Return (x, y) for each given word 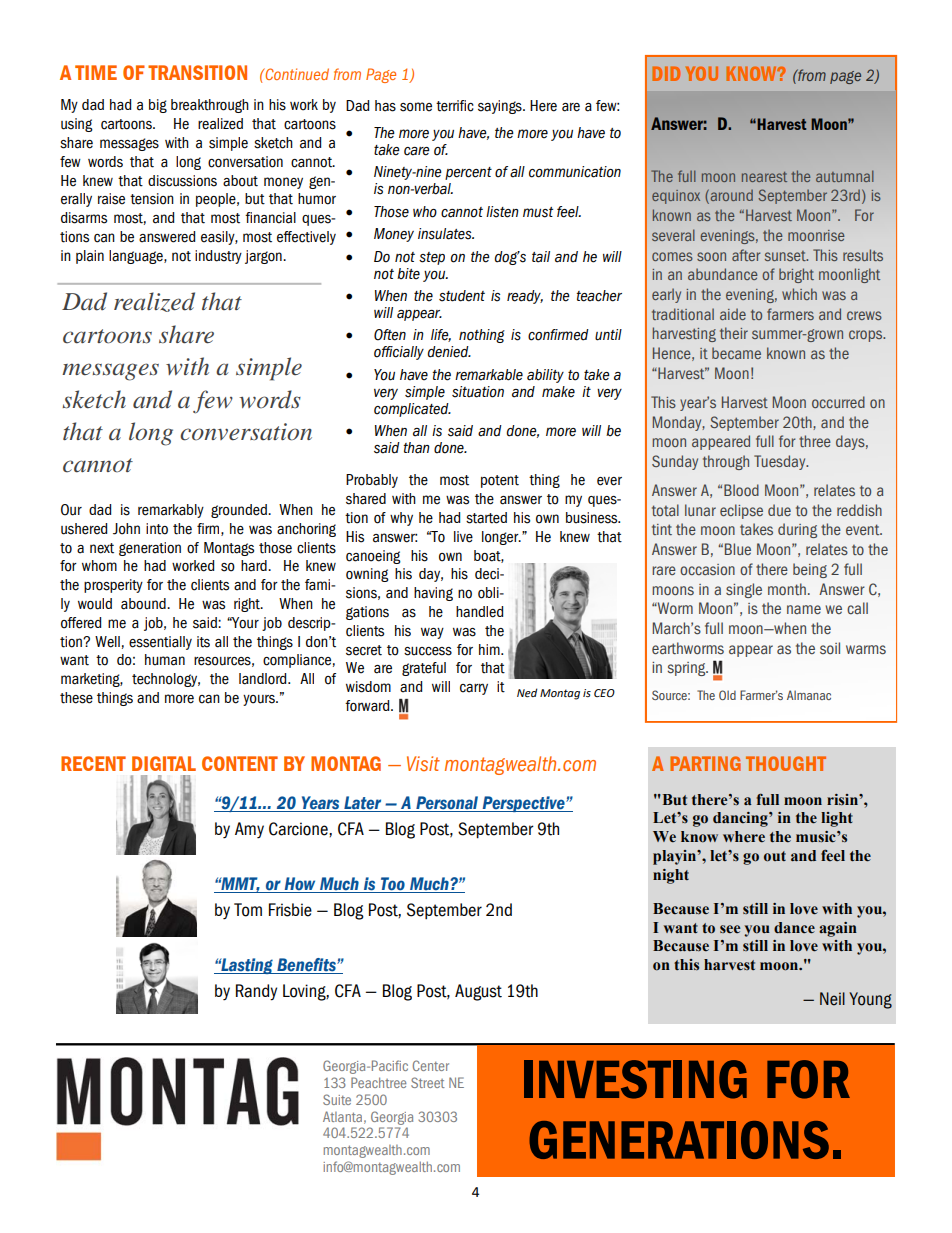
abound (144, 604)
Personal (447, 804)
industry (218, 257)
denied (449, 352)
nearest (764, 177)
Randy (256, 992)
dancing (741, 819)
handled (479, 612)
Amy (249, 830)
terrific (455, 106)
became (736, 353)
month (787, 589)
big (158, 106)
